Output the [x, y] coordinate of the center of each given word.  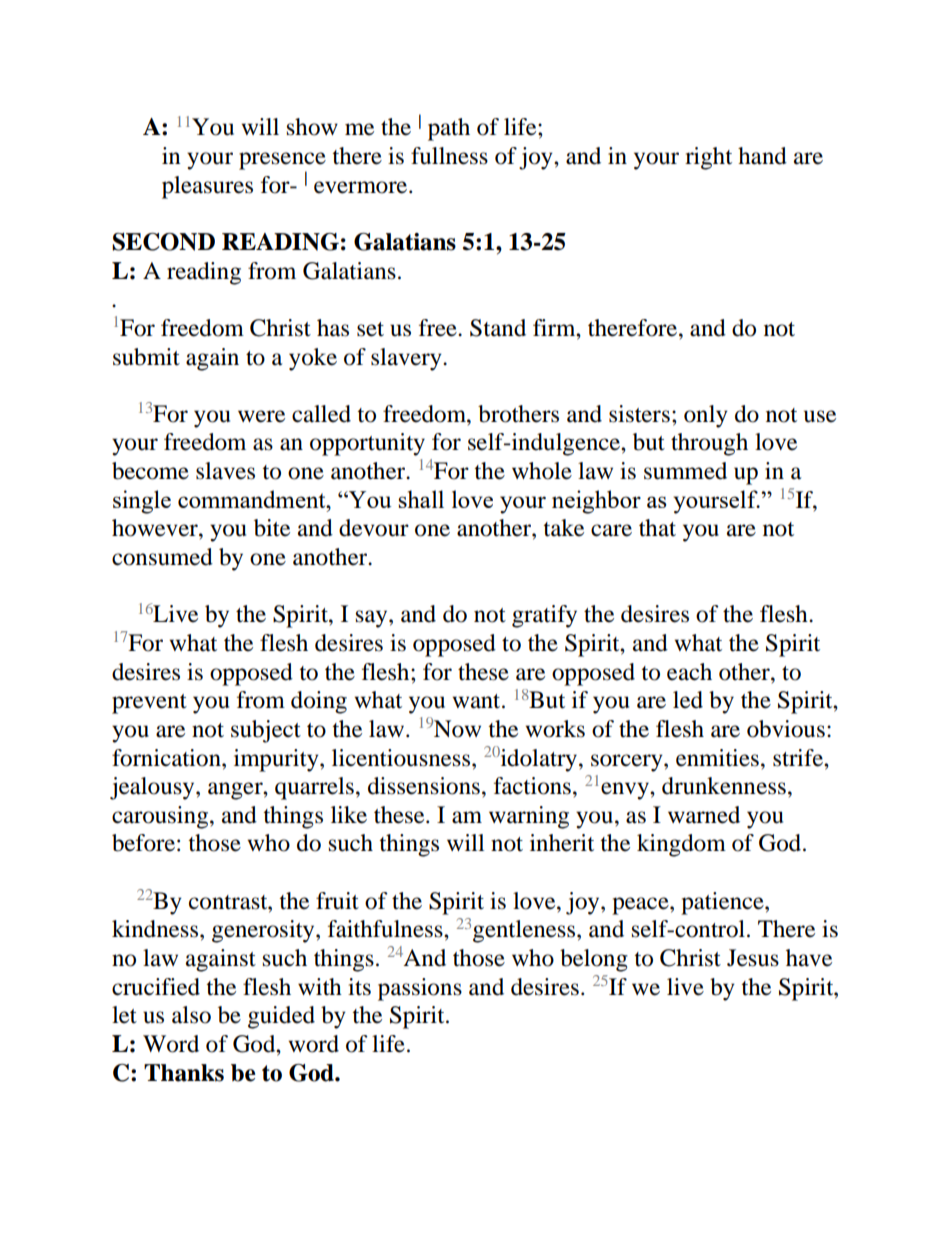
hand [762, 156]
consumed [162, 557]
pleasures [207, 187]
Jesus [753, 958]
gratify [544, 616]
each [689, 672]
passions [420, 989]
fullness [449, 156]
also [191, 1015]
